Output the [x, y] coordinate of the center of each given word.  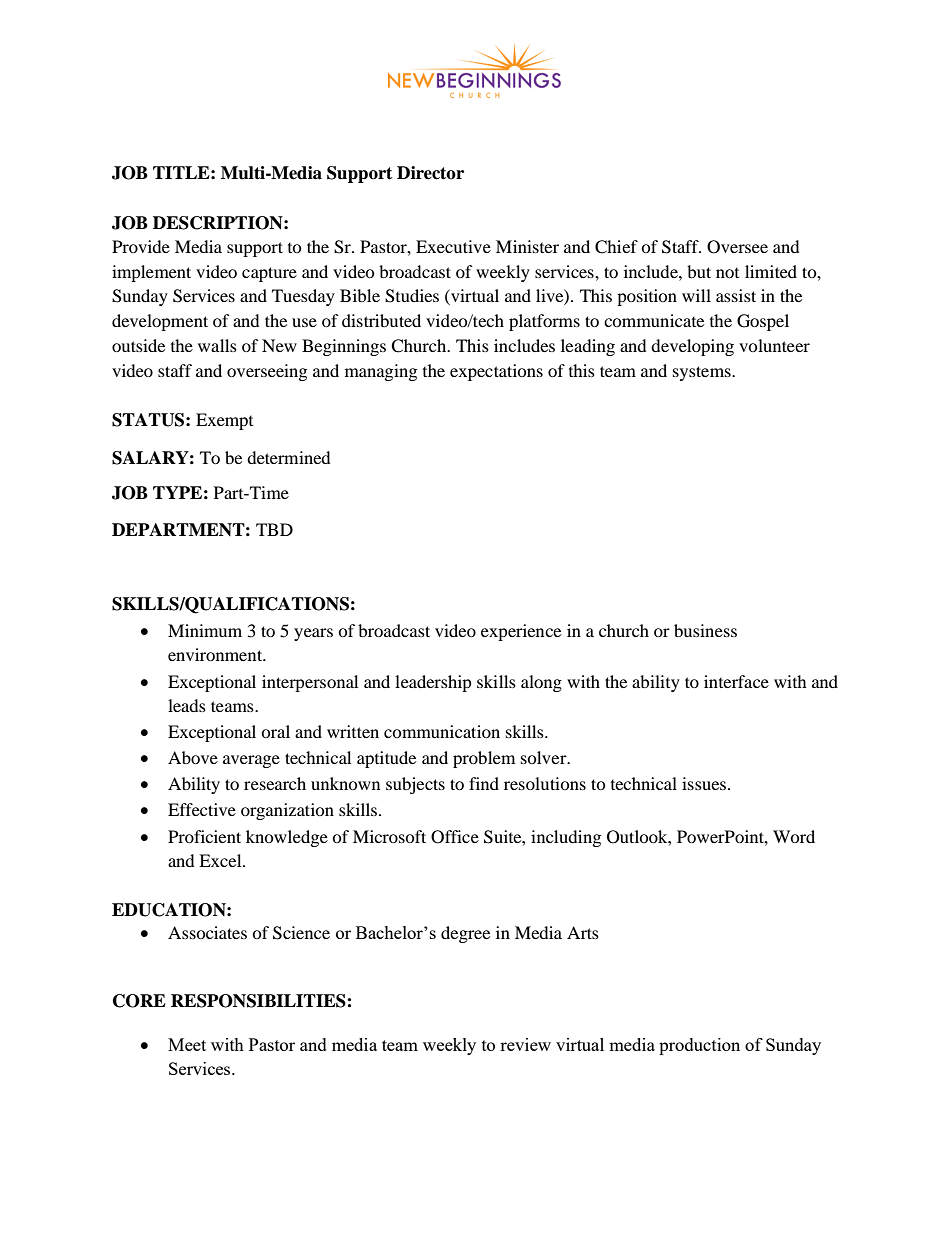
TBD [274, 529]
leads [187, 705]
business [705, 630]
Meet [187, 1044]
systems [703, 373]
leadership [433, 683]
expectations [496, 372]
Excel [221, 860]
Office [455, 837]
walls [217, 345]
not [727, 273]
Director [430, 173]
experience [521, 632]
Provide [141, 246]
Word [794, 836]
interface [736, 681]
